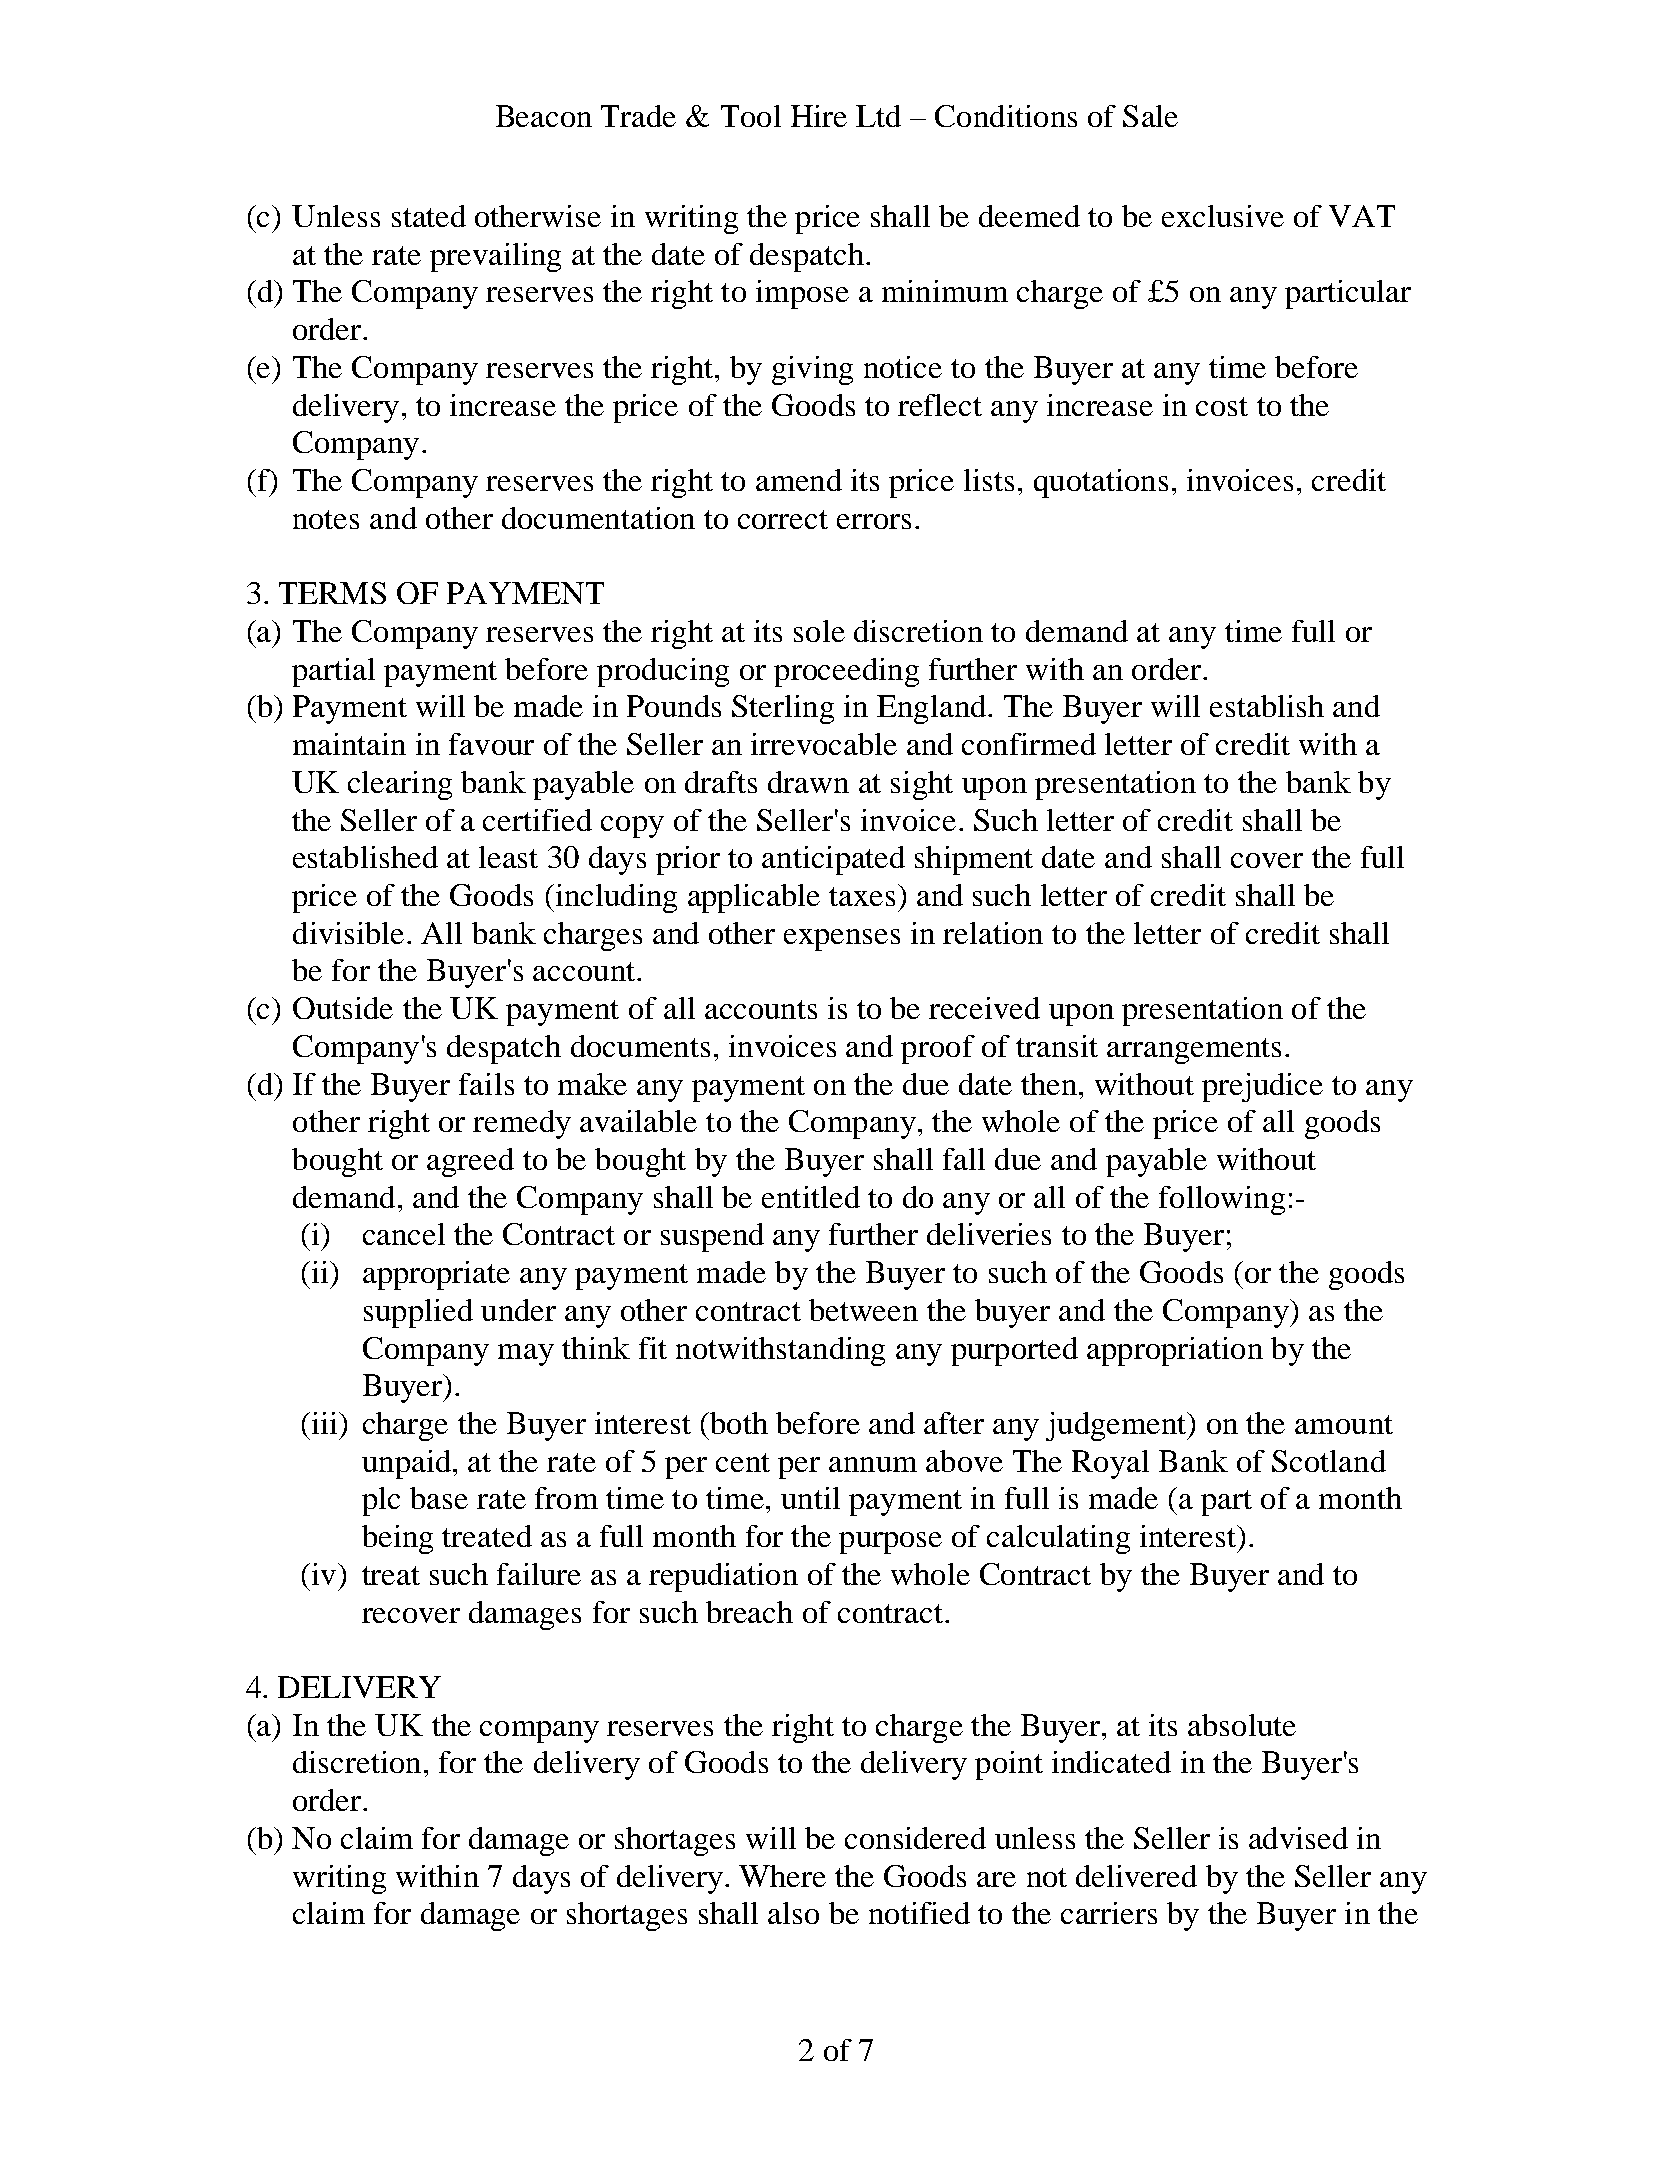  I want to click on exclusive, so click(1223, 216).
